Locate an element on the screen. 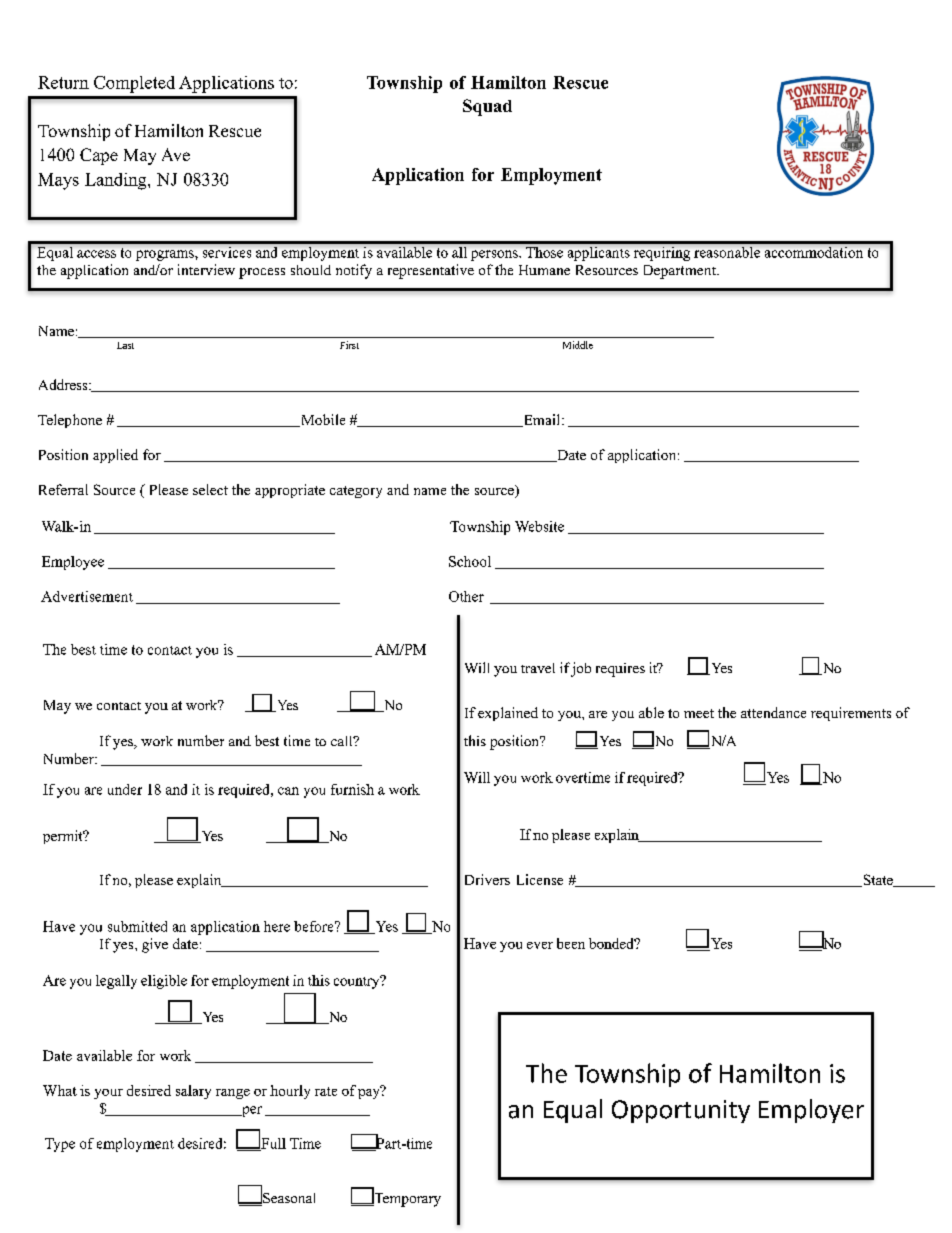 This screenshot has height=1233, width=952. Completed is located at coordinates (134, 84).
